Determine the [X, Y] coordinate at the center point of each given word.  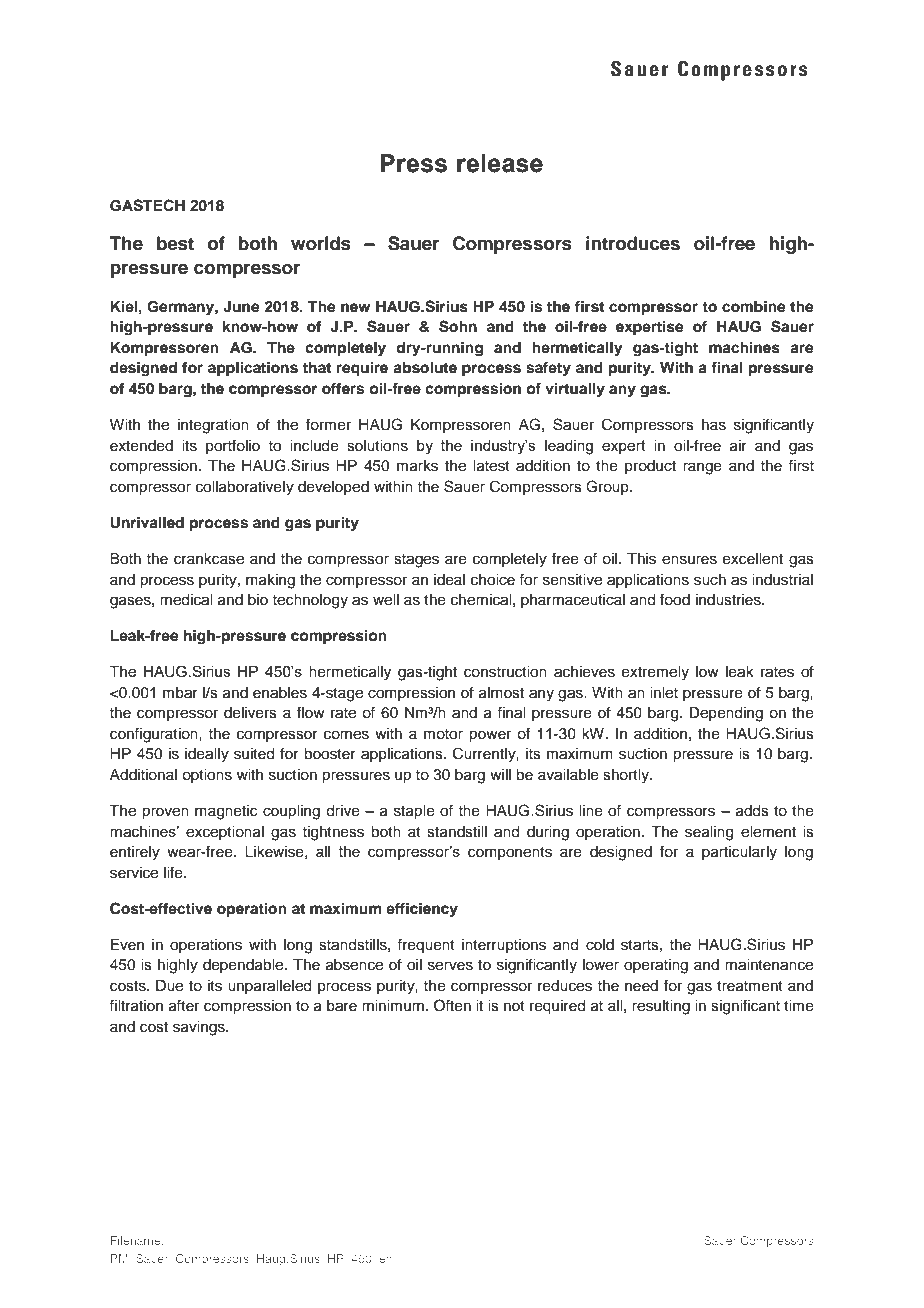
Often [452, 1005]
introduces [633, 243]
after [184, 1005]
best [175, 243]
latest [491, 466]
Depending [726, 714]
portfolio [233, 446]
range [702, 468]
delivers [250, 713]
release [500, 163]
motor [443, 734]
